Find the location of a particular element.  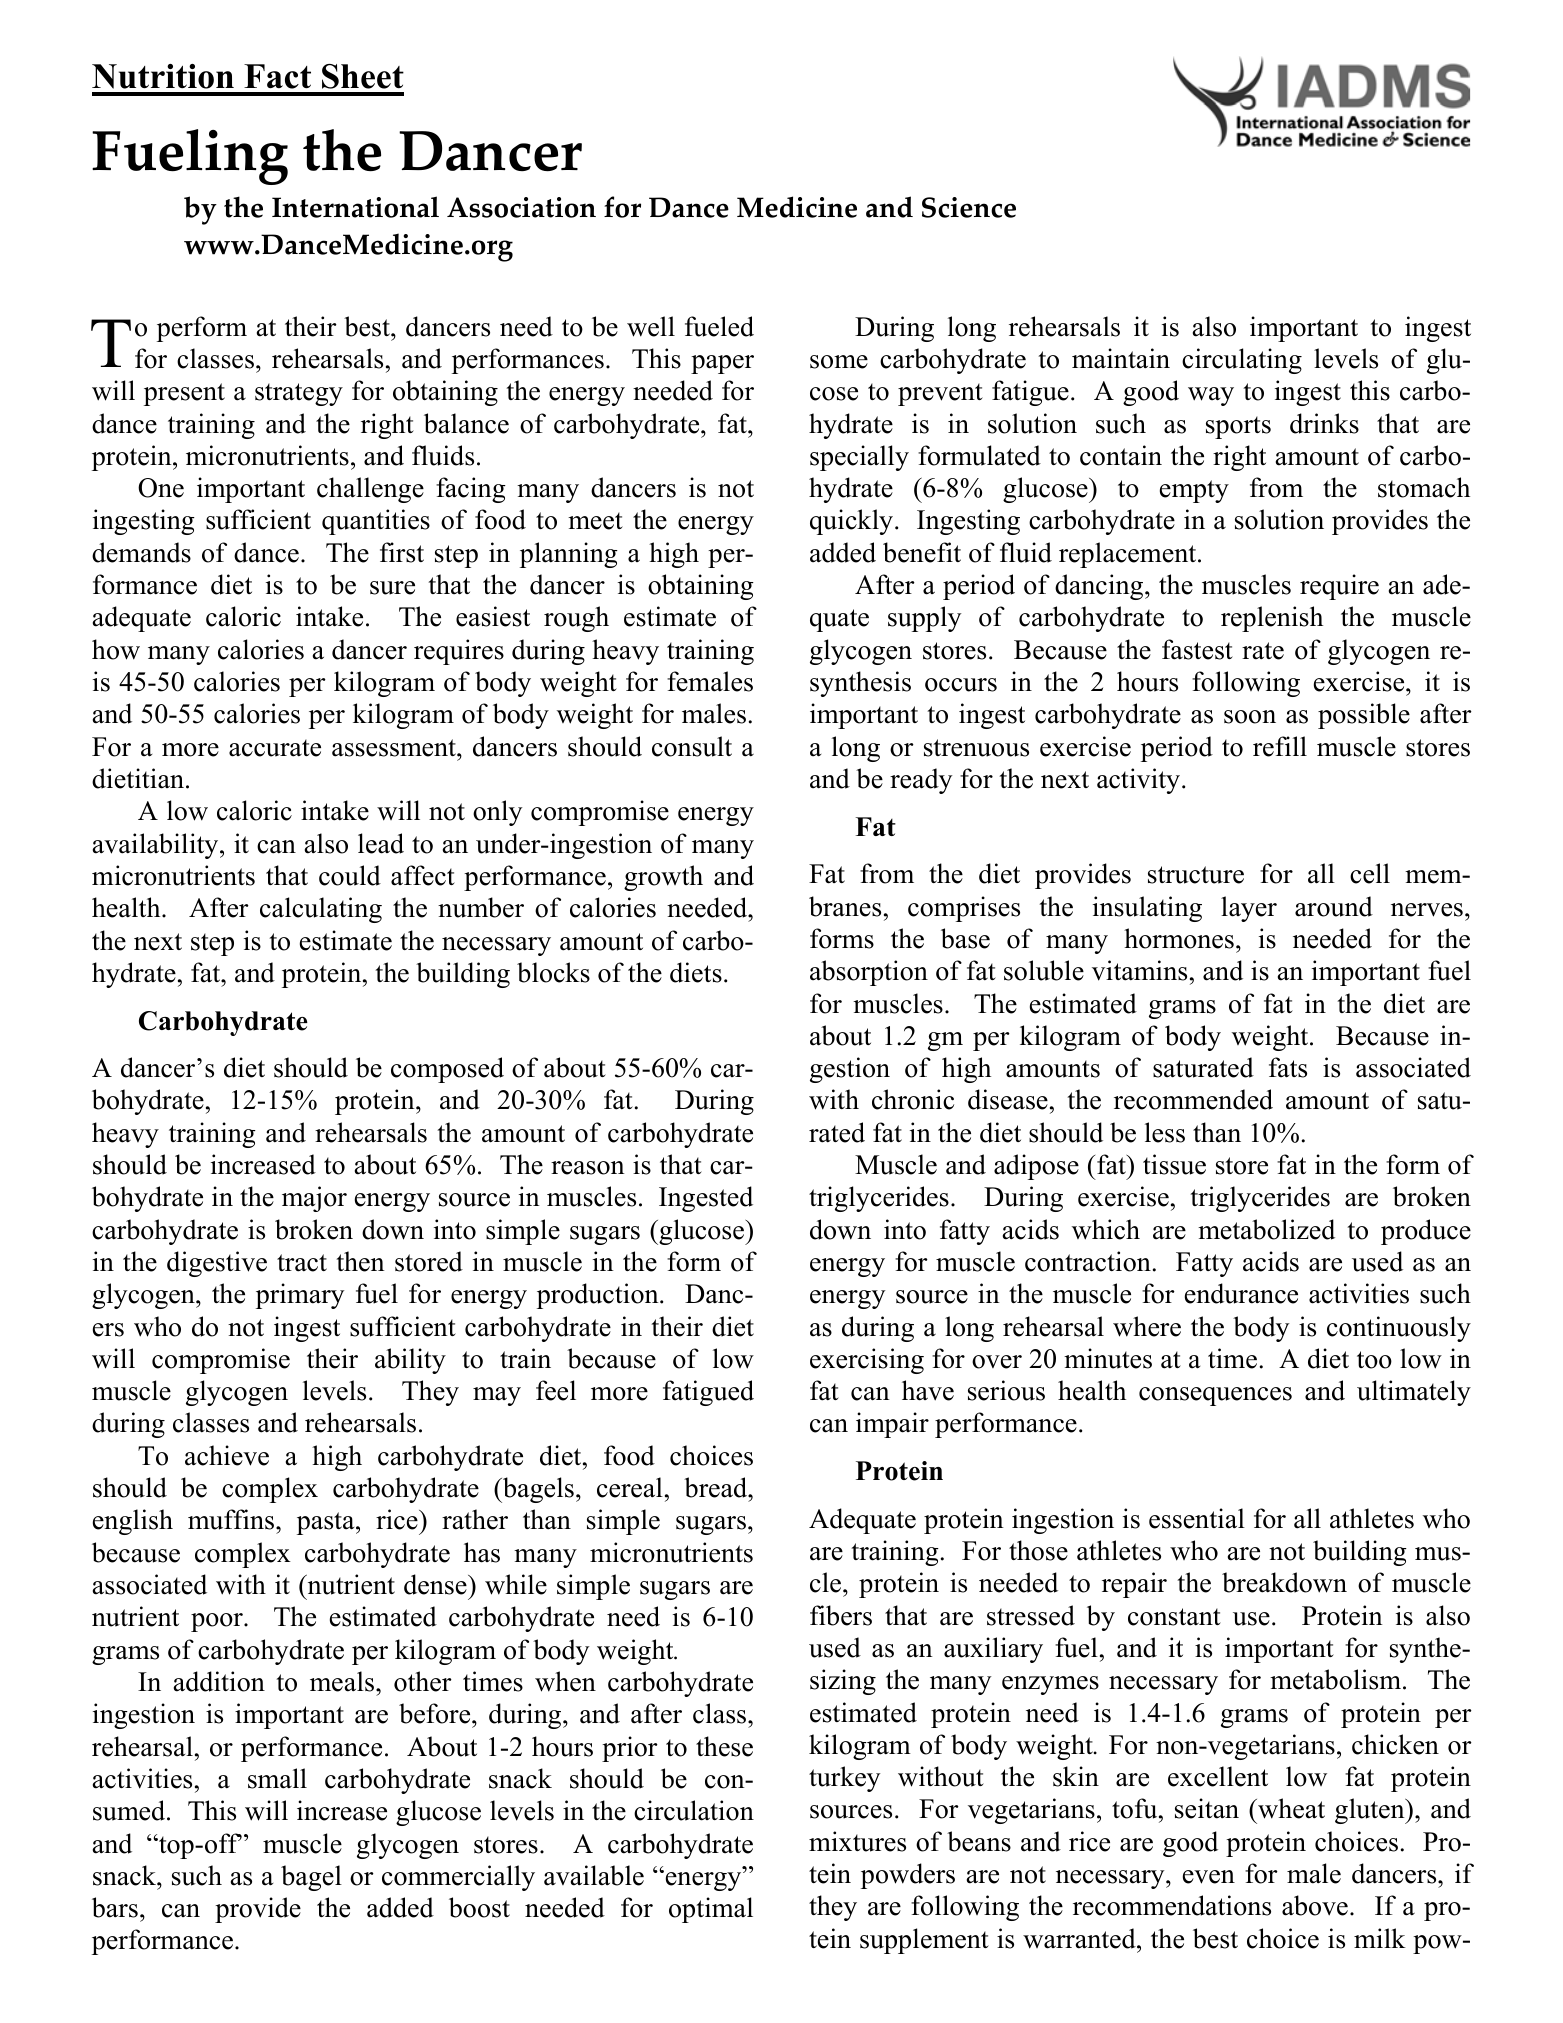

circulating is located at coordinates (1242, 361).
